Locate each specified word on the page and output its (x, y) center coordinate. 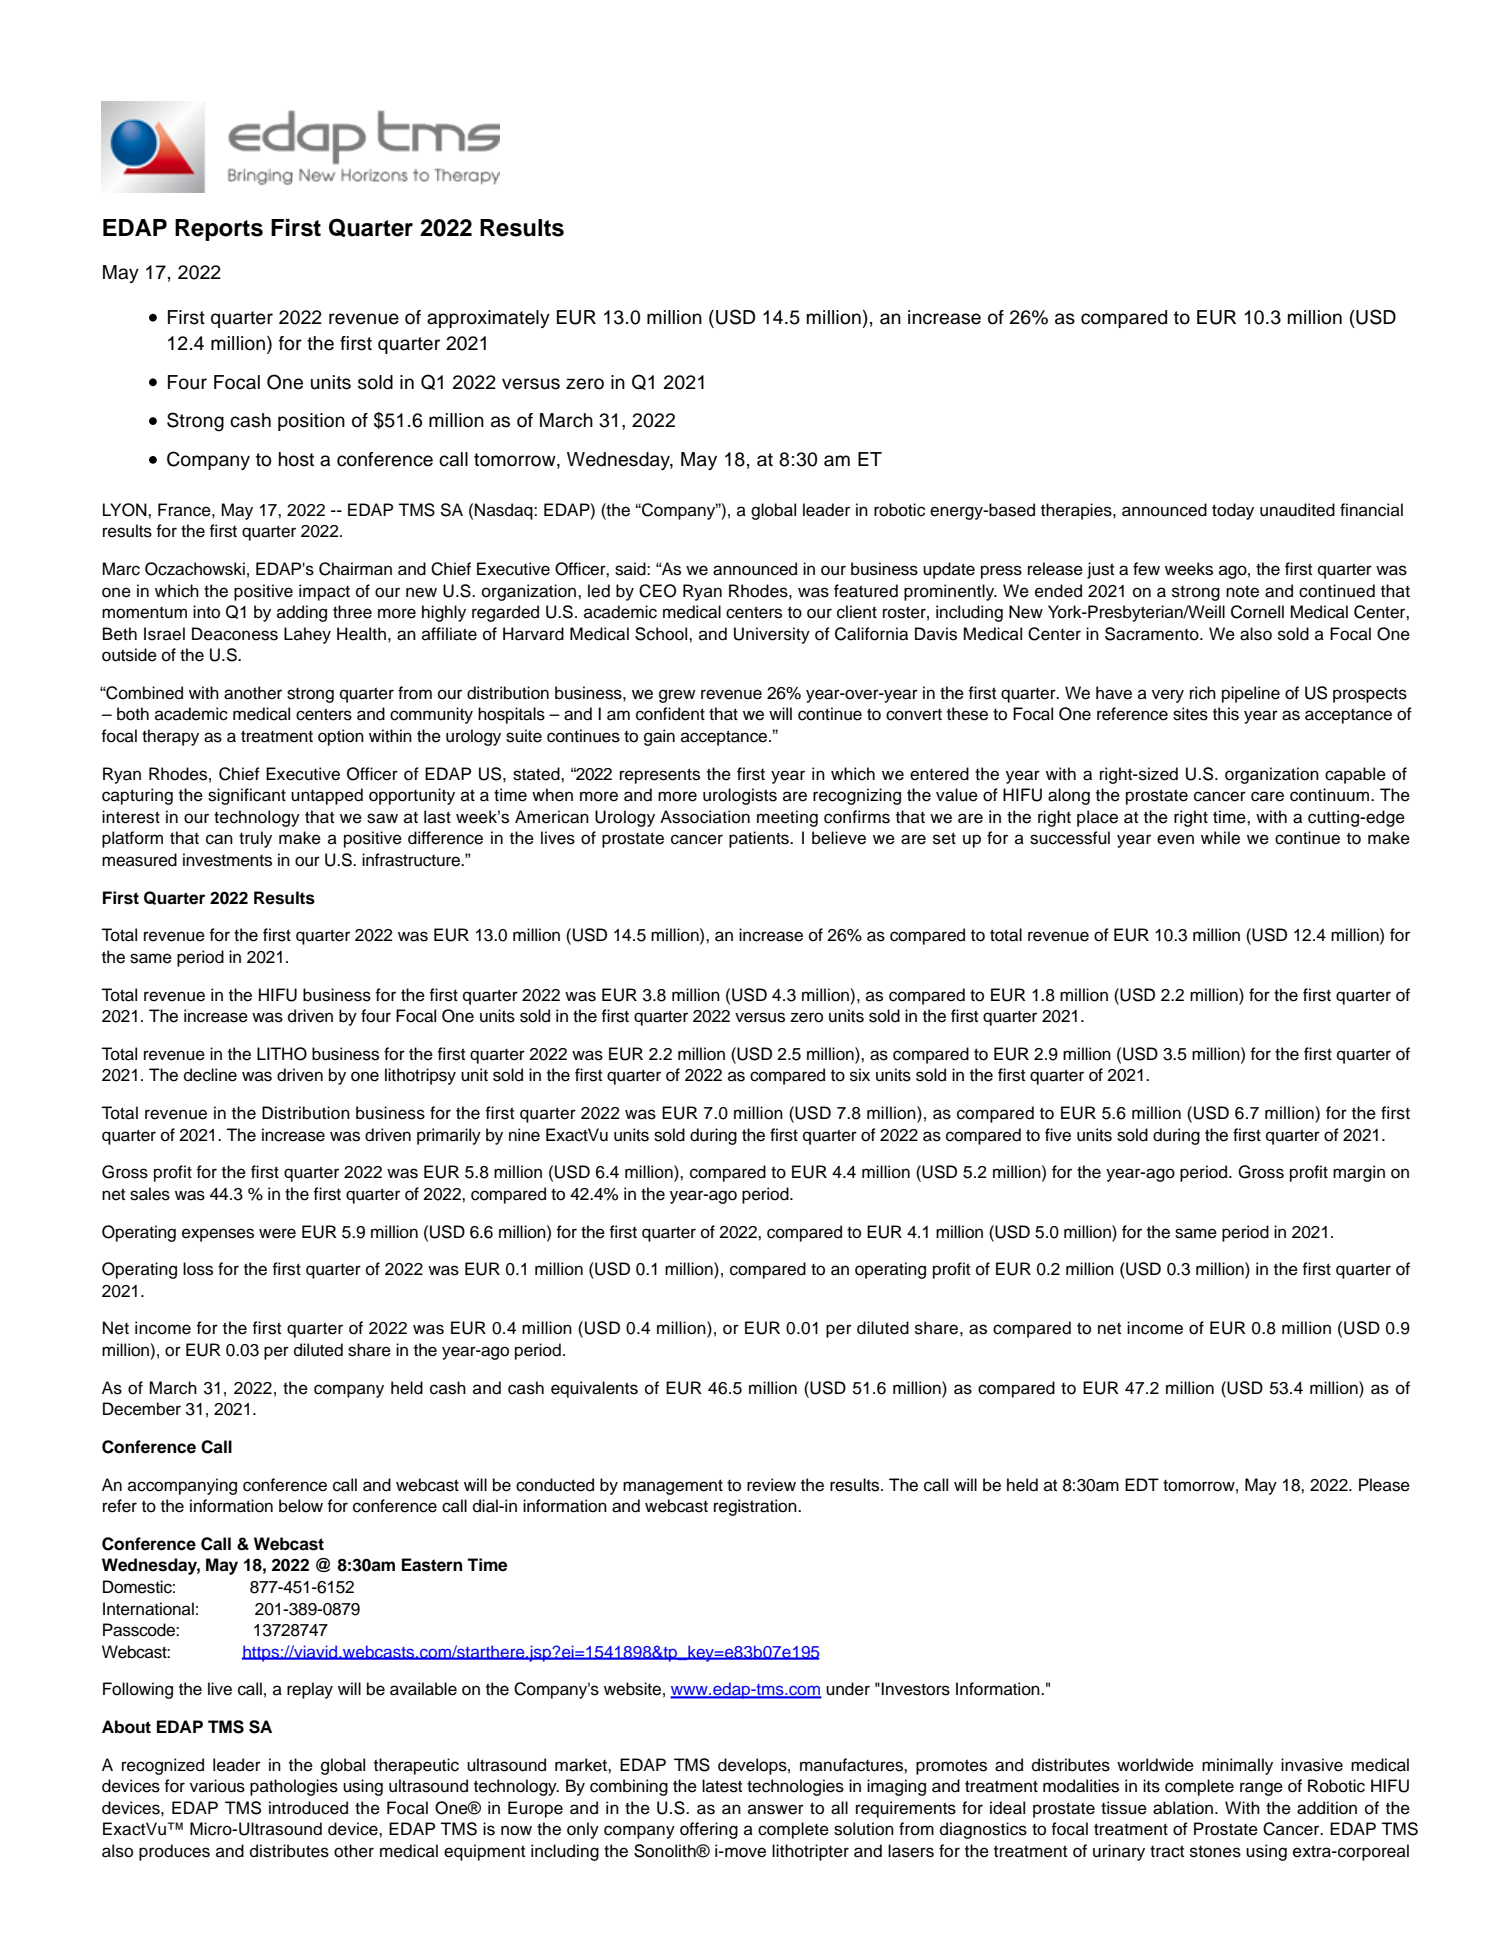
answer (776, 1809)
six (860, 1075)
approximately (488, 319)
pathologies (294, 1787)
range (1261, 1789)
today (1233, 511)
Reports (219, 230)
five (1058, 1135)
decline (210, 1075)
